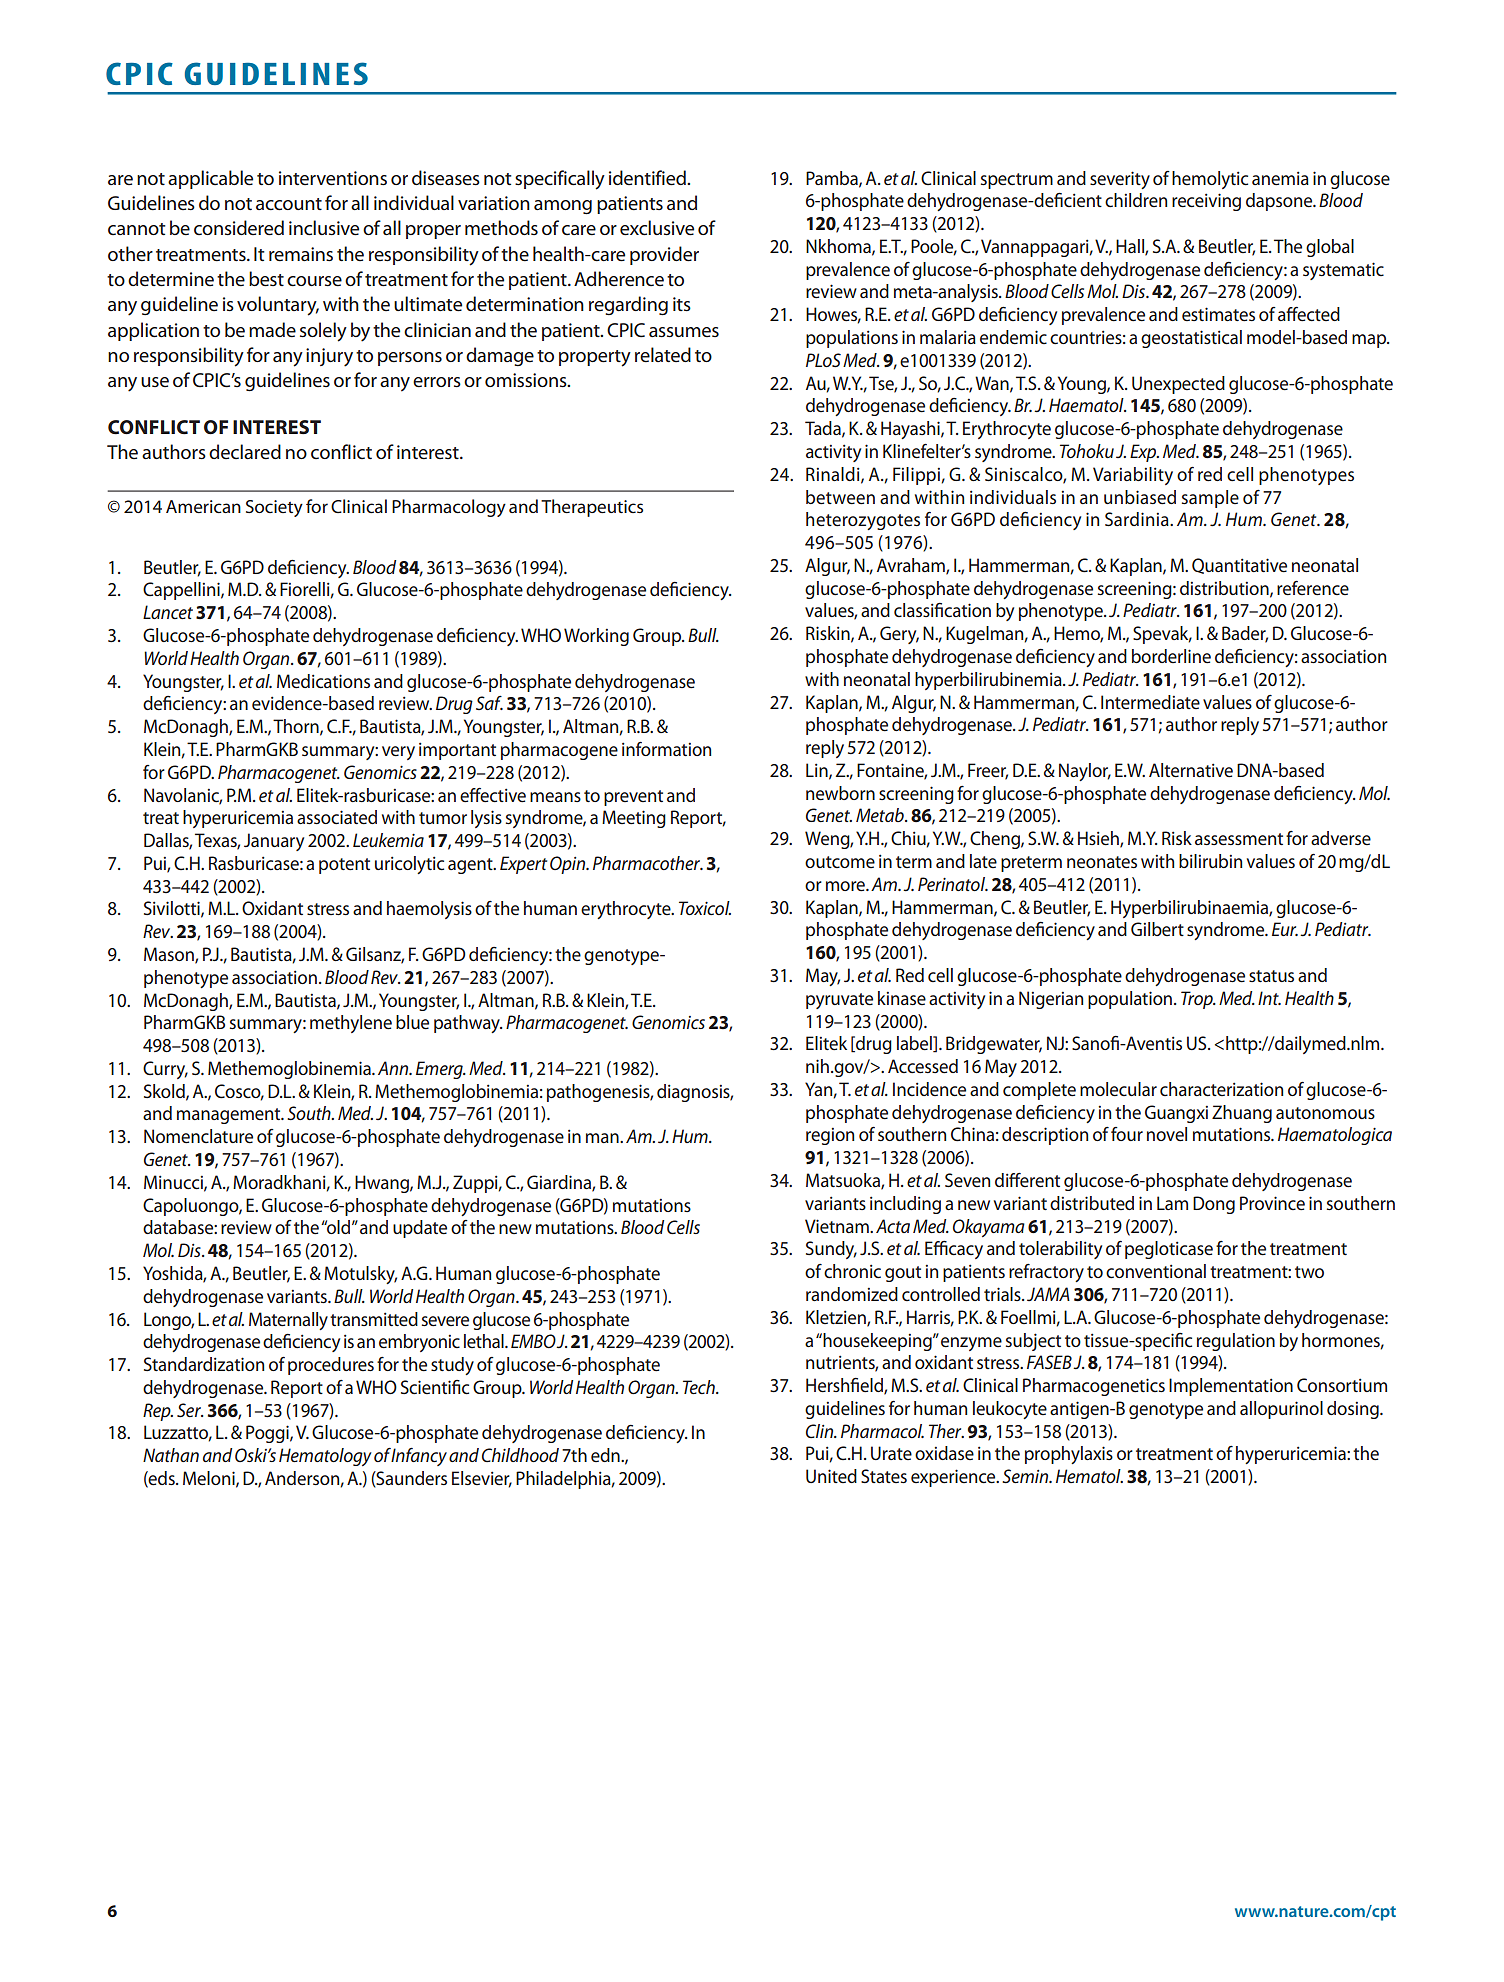 The image size is (1504, 1982). What do you see at coordinates (657, 228) in the image?
I see `exclusive` at bounding box center [657, 228].
